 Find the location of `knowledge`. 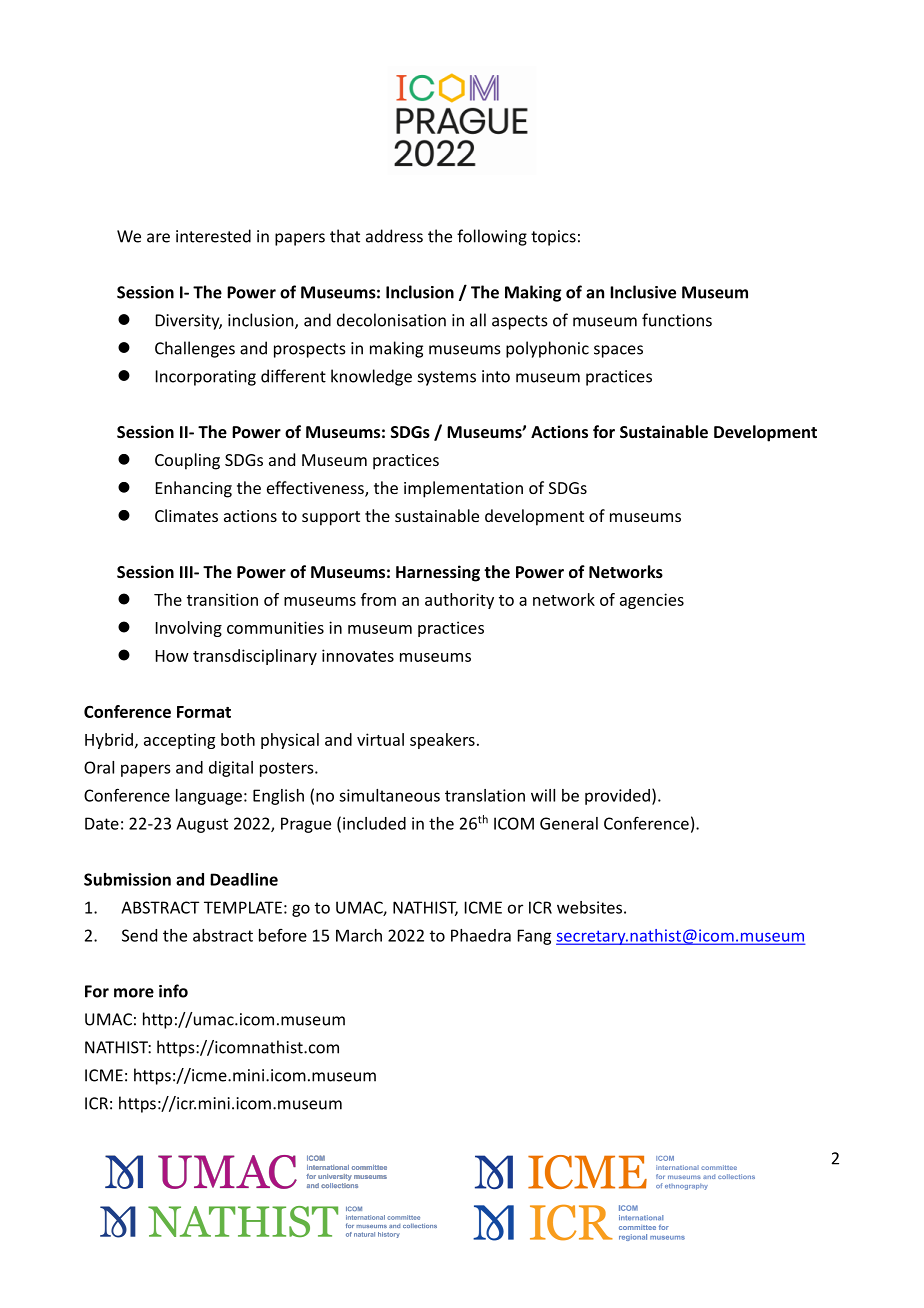

knowledge is located at coordinates (371, 377).
